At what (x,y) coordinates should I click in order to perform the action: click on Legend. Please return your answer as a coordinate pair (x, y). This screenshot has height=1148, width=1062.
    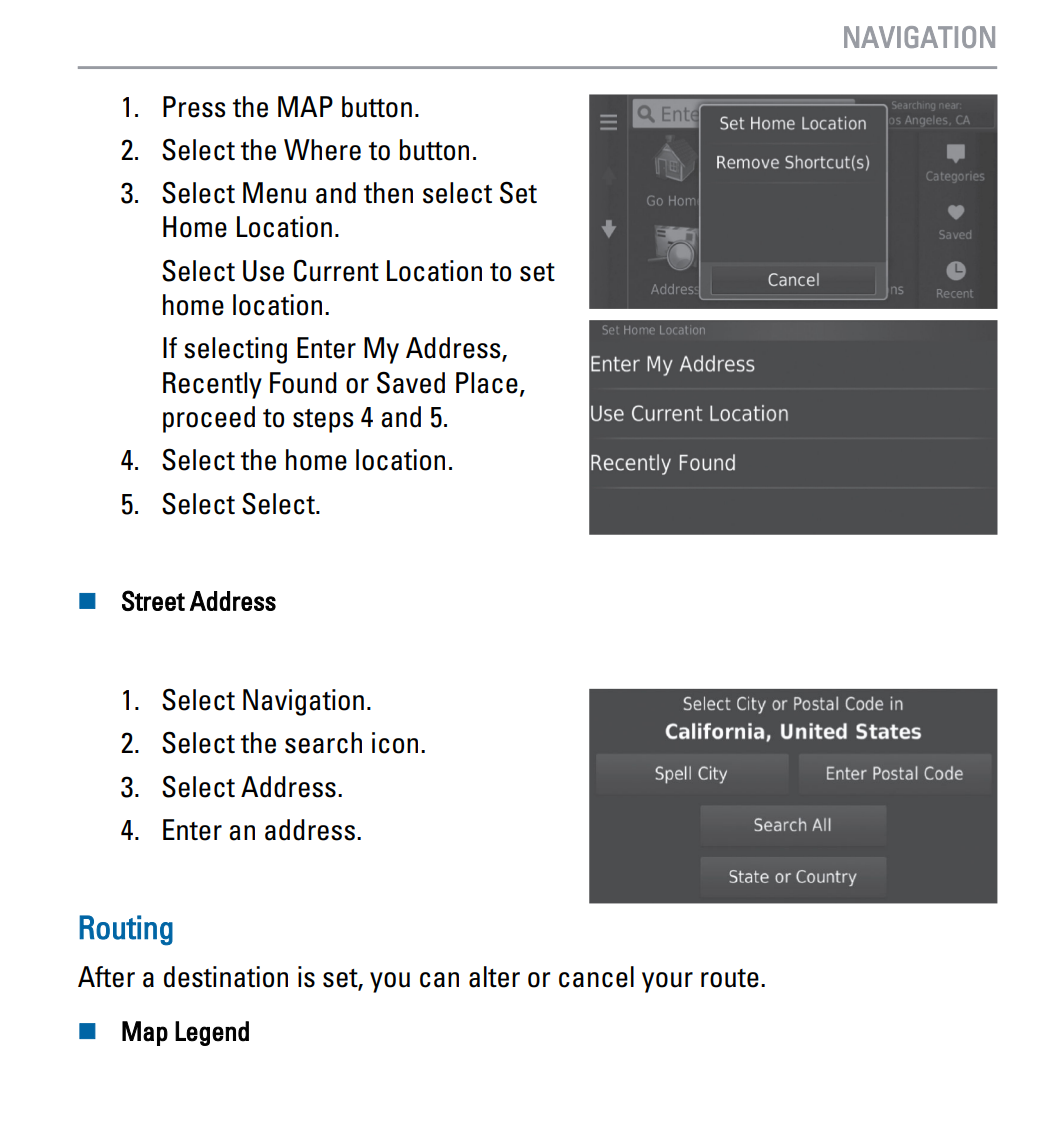
    Looking at the image, I should click on (212, 1033).
